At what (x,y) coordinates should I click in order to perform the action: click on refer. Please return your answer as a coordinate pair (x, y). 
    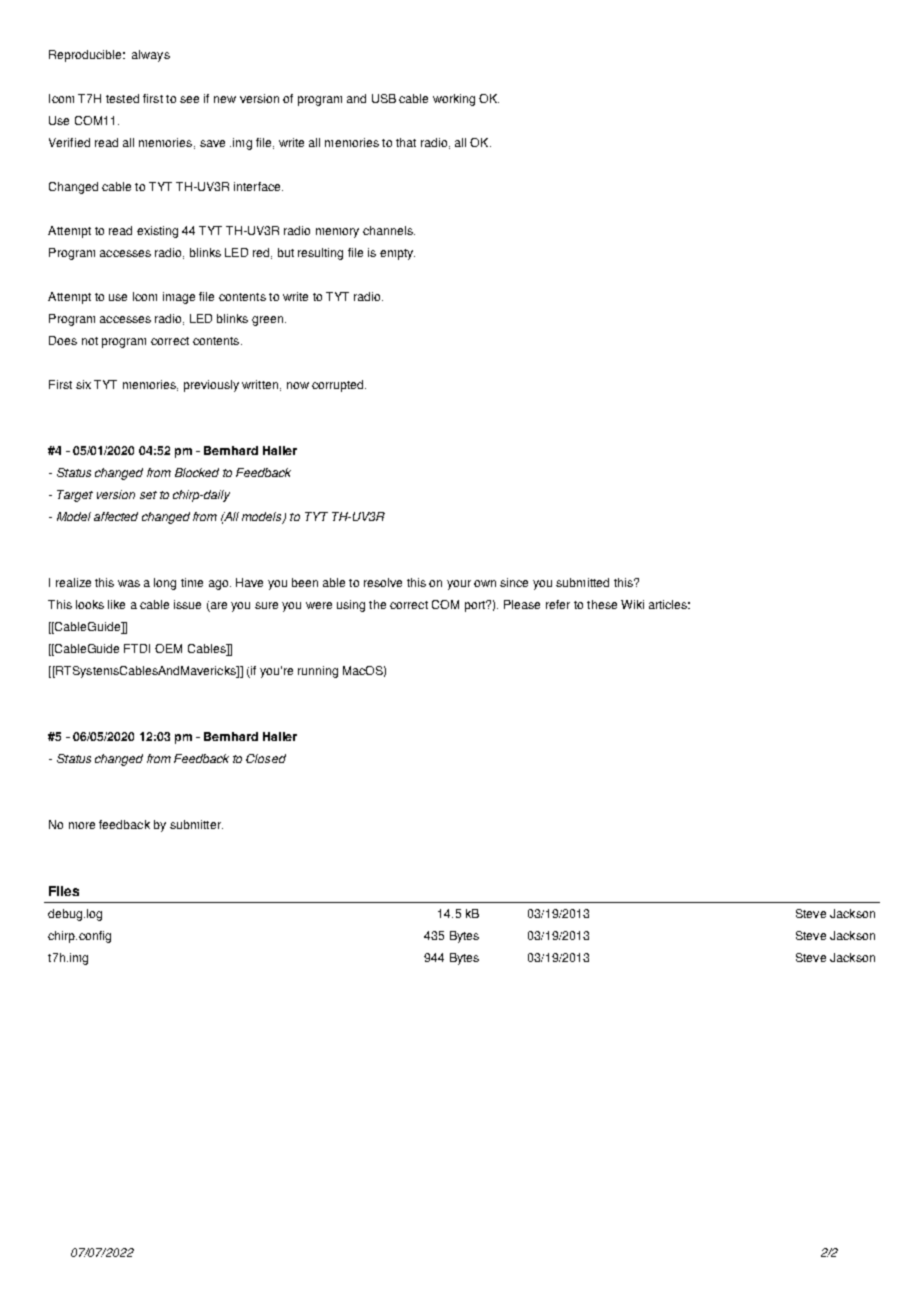
    Looking at the image, I should click on (558, 604).
